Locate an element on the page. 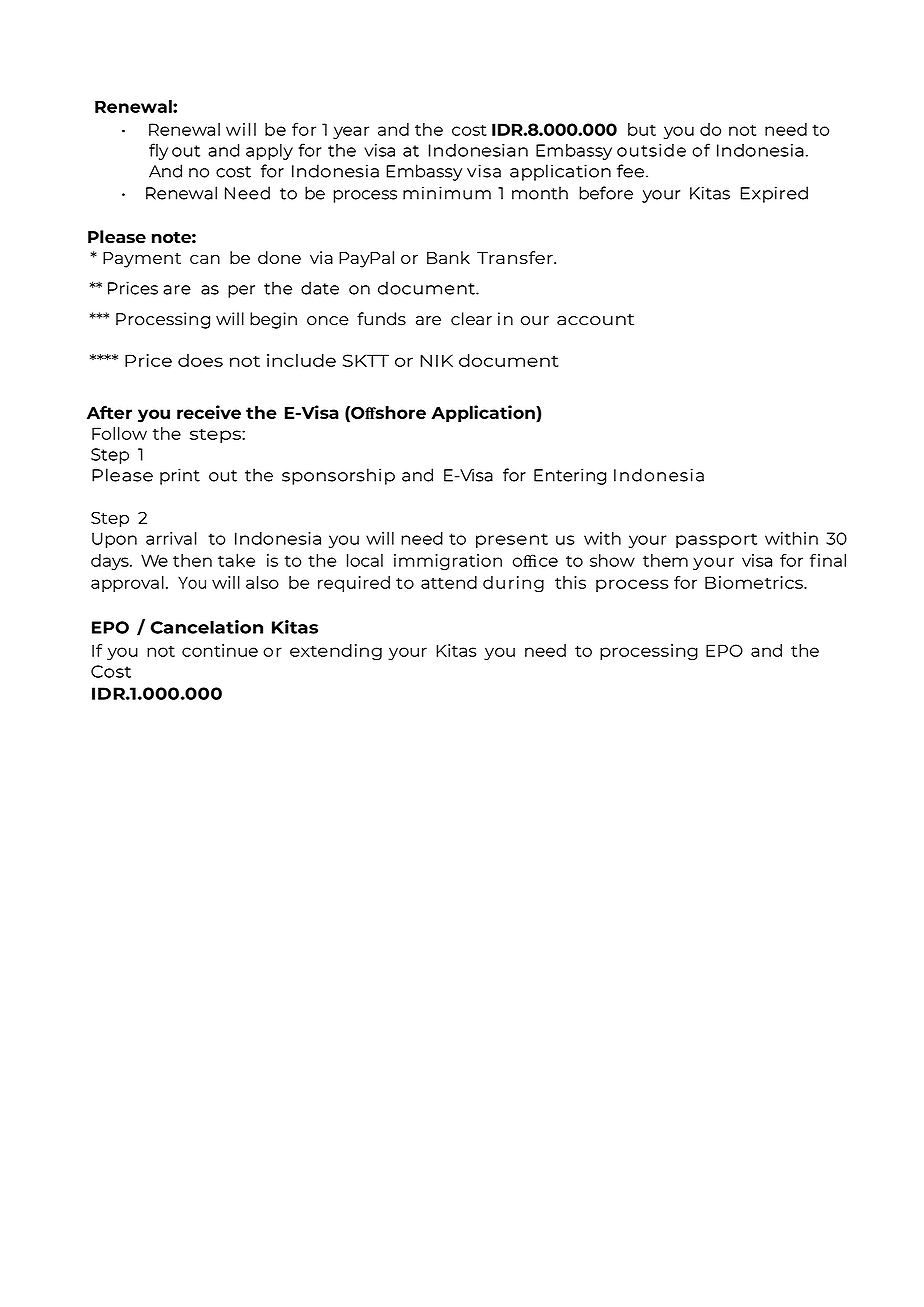  extending is located at coordinates (336, 652).
